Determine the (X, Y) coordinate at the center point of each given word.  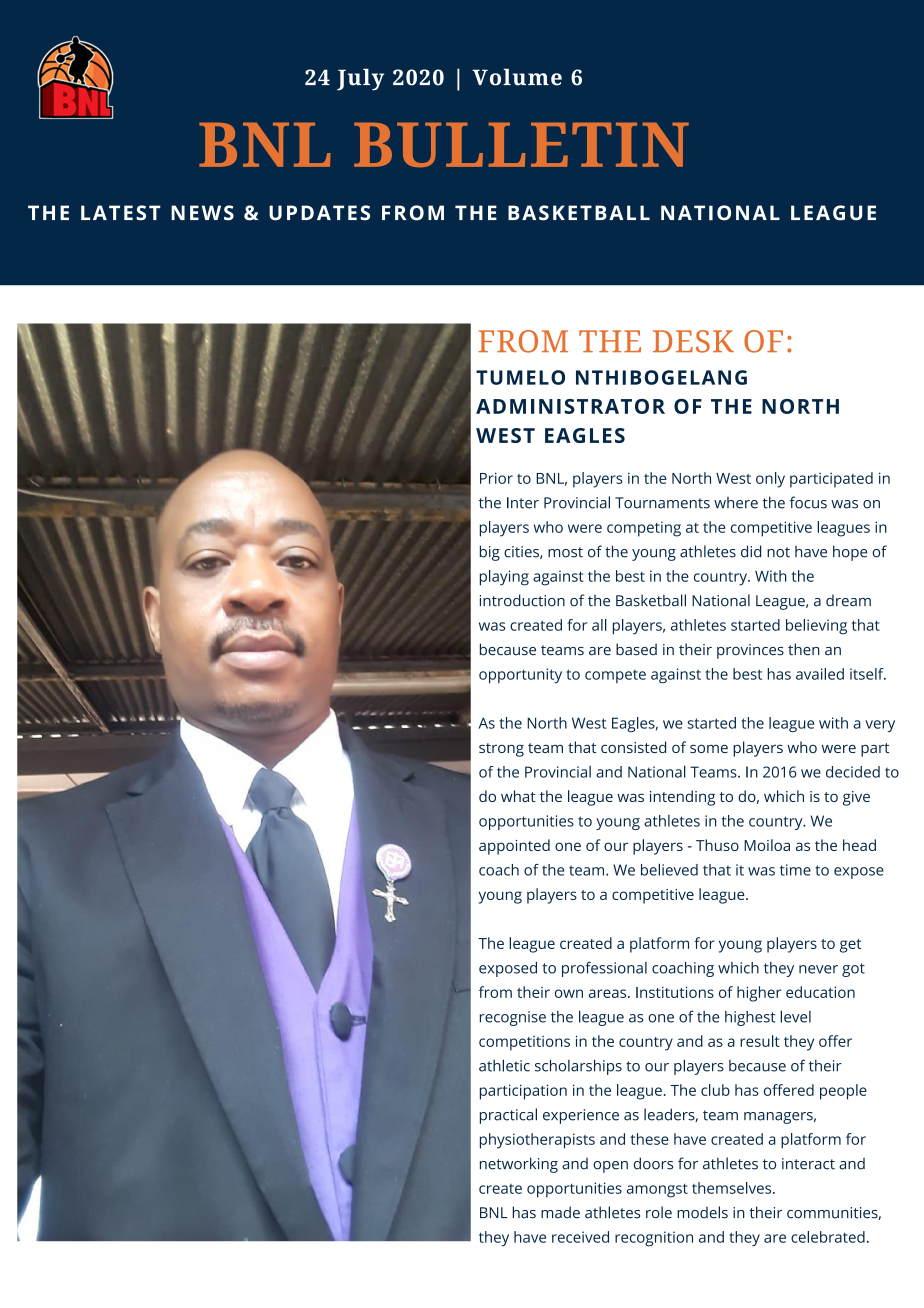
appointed (514, 847)
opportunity (520, 675)
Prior (496, 478)
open (610, 1167)
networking (519, 1165)
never (818, 969)
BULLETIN (521, 145)
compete (615, 676)
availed (820, 674)
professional (604, 969)
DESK (693, 341)
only (770, 480)
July (360, 79)
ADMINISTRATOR (570, 406)
